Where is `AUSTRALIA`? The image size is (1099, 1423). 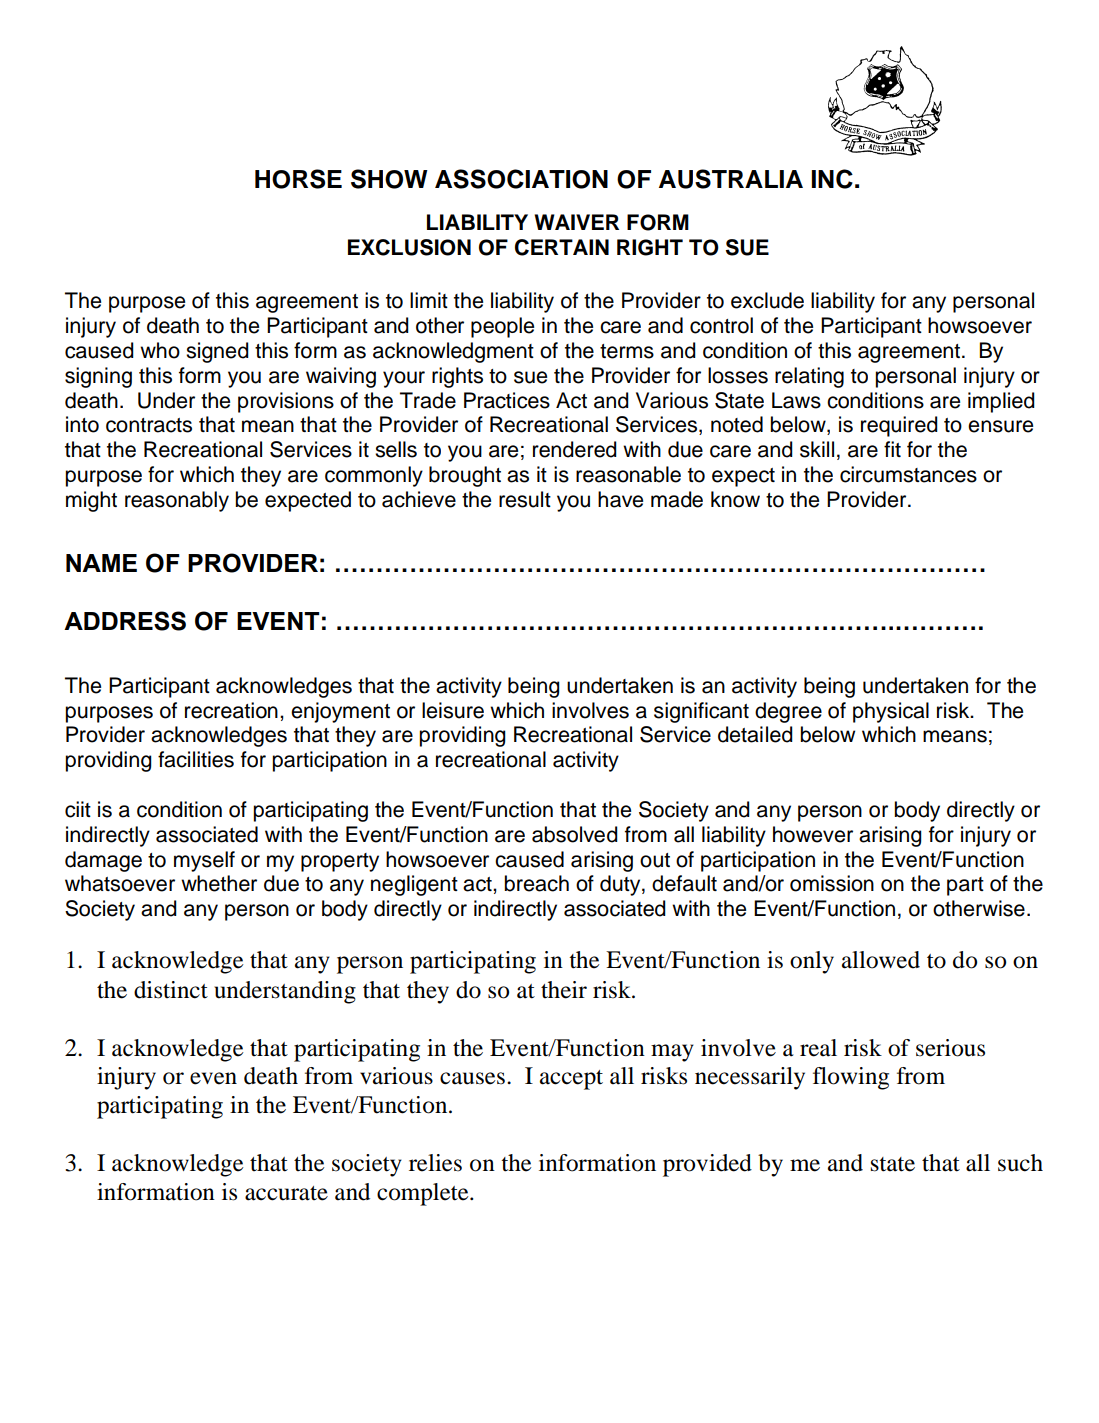 AUSTRALIA is located at coordinates (731, 179).
